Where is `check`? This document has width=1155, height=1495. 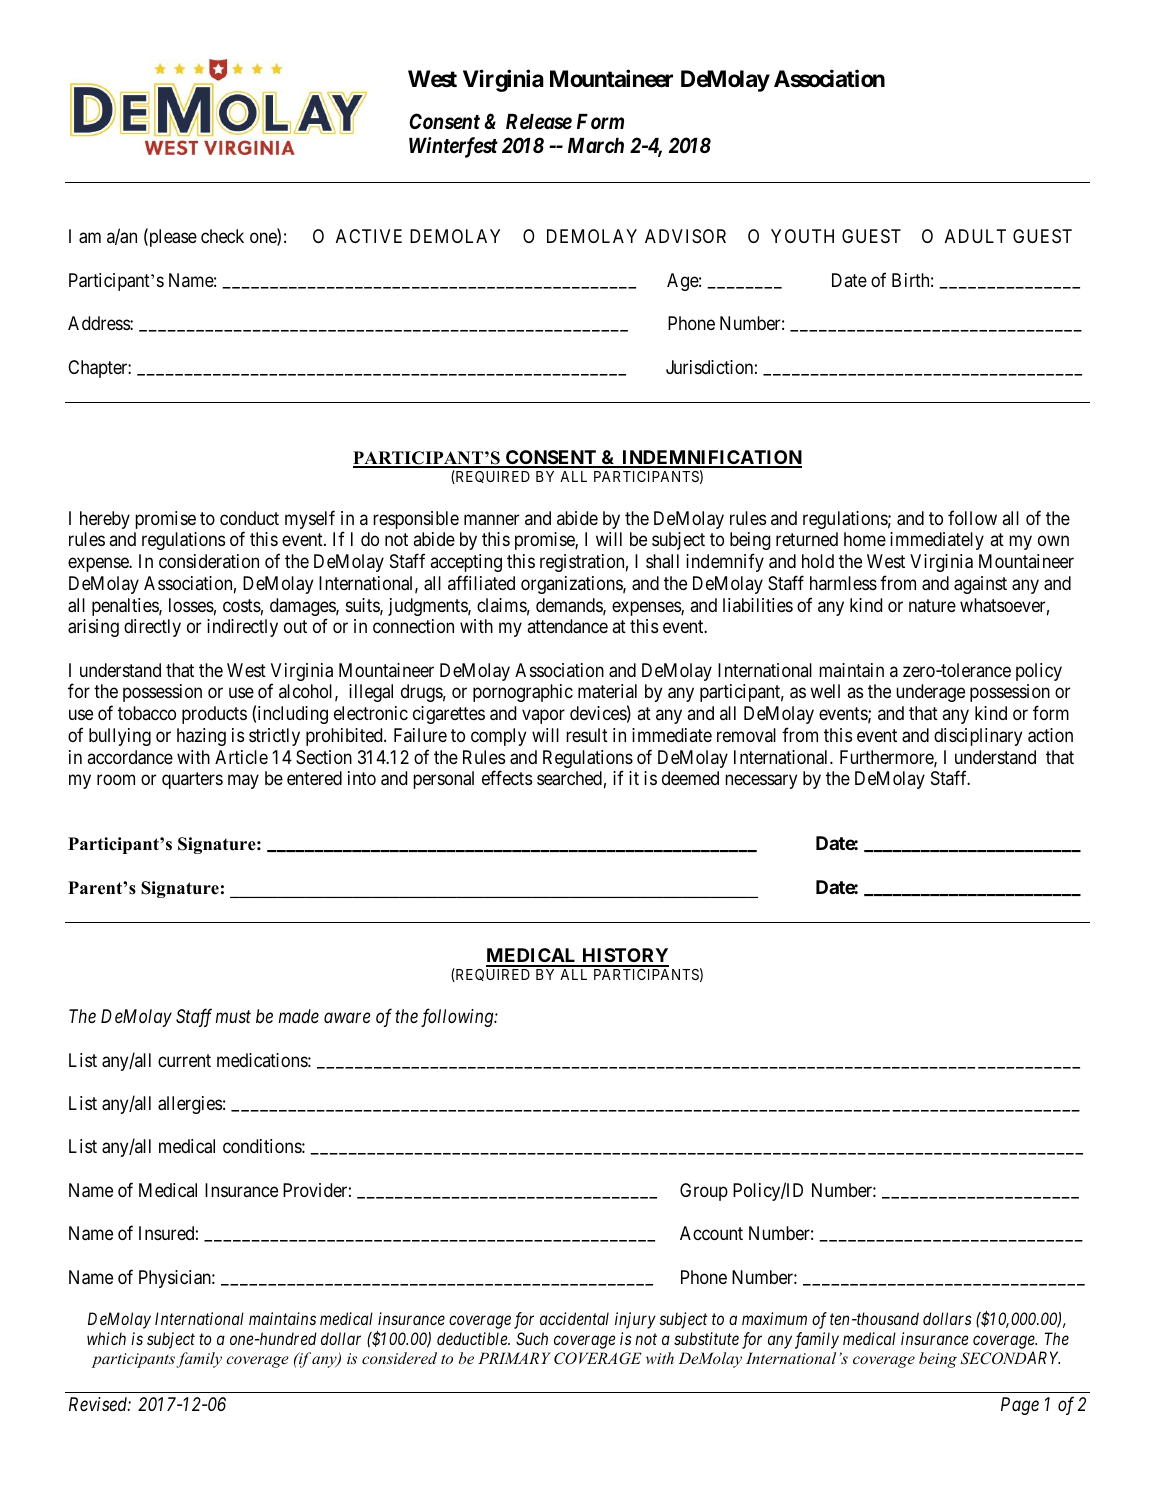 check is located at coordinates (222, 236).
